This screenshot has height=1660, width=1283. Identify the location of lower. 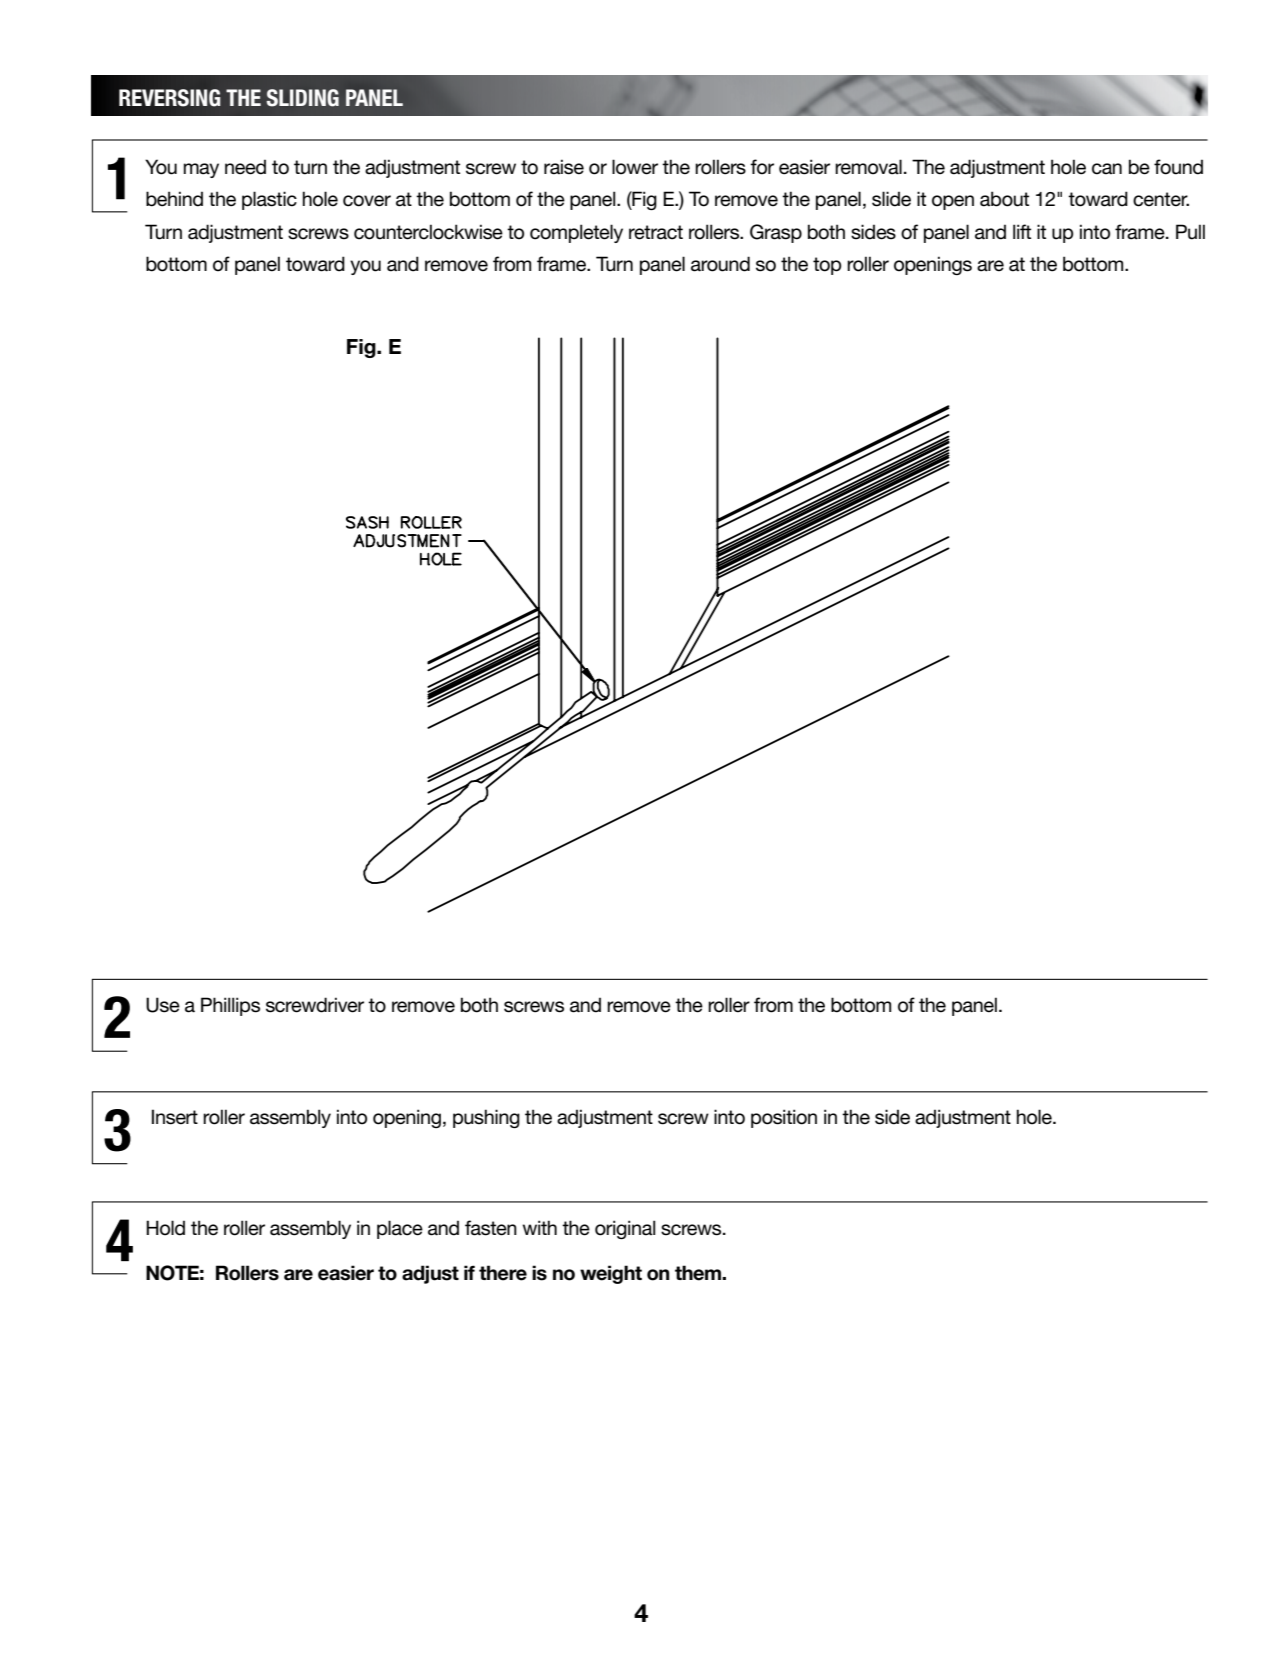
(635, 167).
